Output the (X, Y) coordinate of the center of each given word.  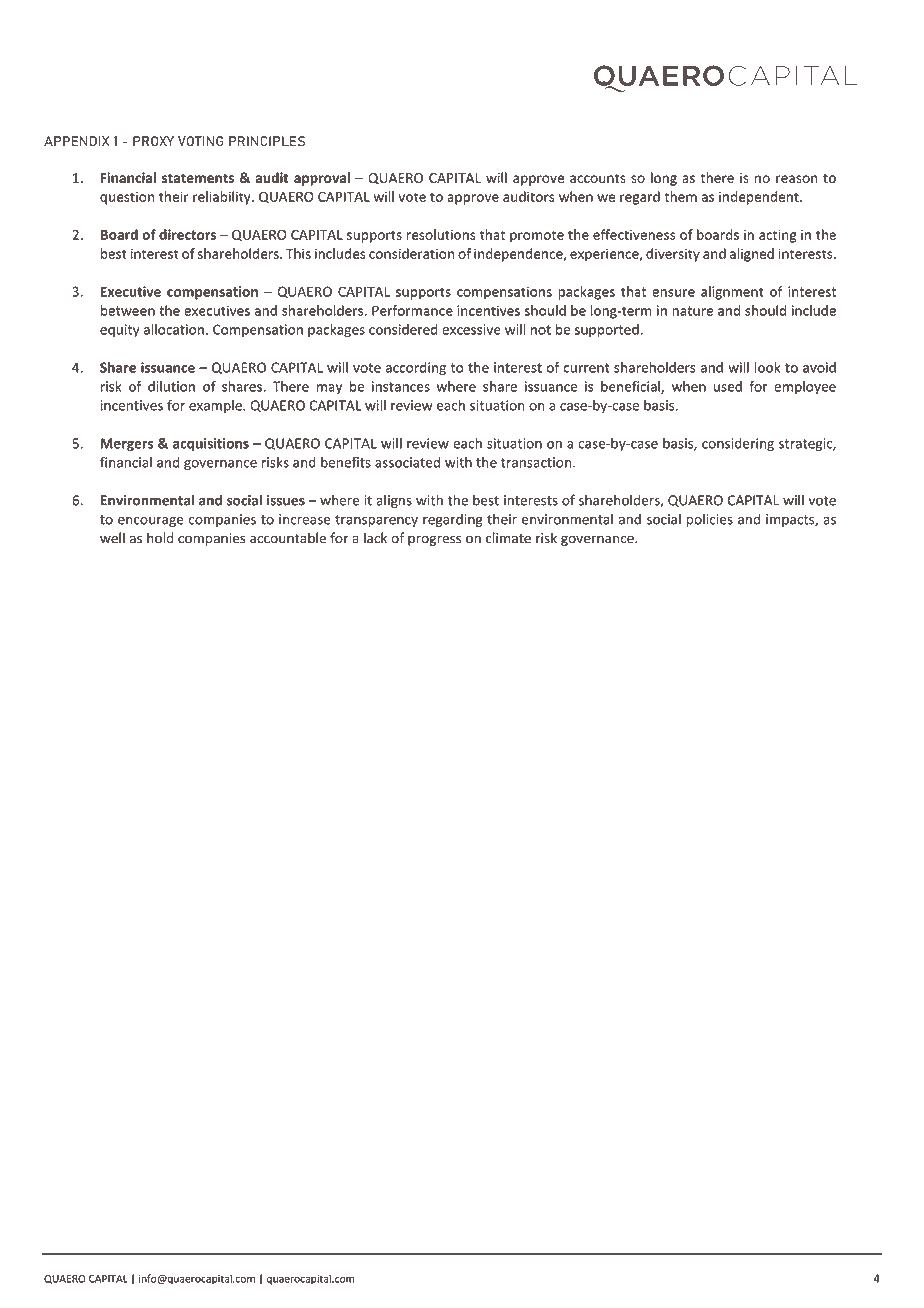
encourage (151, 522)
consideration (411, 253)
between (128, 310)
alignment (732, 293)
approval (322, 179)
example (216, 406)
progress (434, 540)
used (728, 386)
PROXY (153, 141)
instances (401, 386)
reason (796, 179)
